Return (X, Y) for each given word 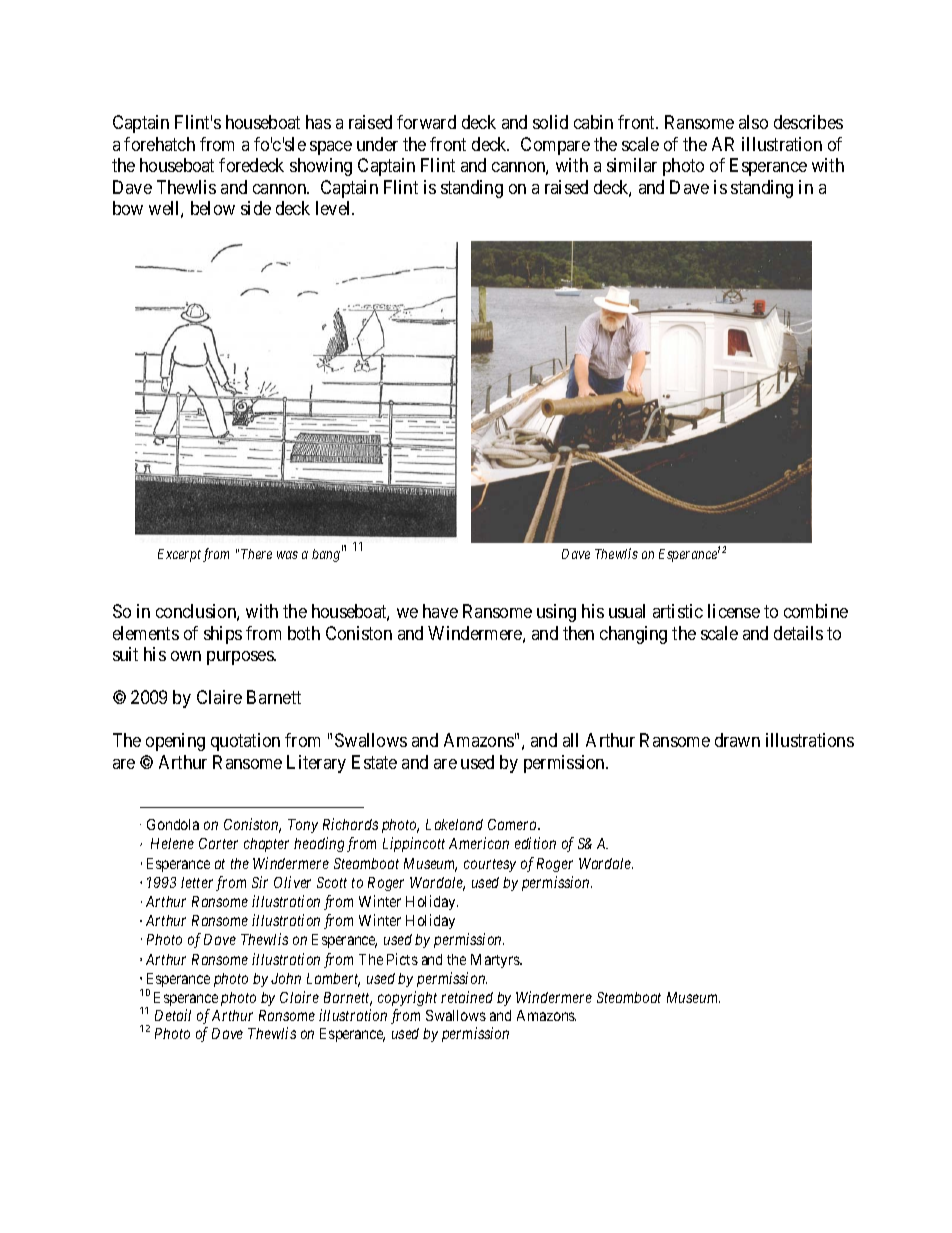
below (213, 208)
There (256, 554)
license (734, 611)
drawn (737, 740)
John (286, 978)
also (753, 122)
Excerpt (179, 555)
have (440, 611)
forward (426, 122)
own (186, 656)
